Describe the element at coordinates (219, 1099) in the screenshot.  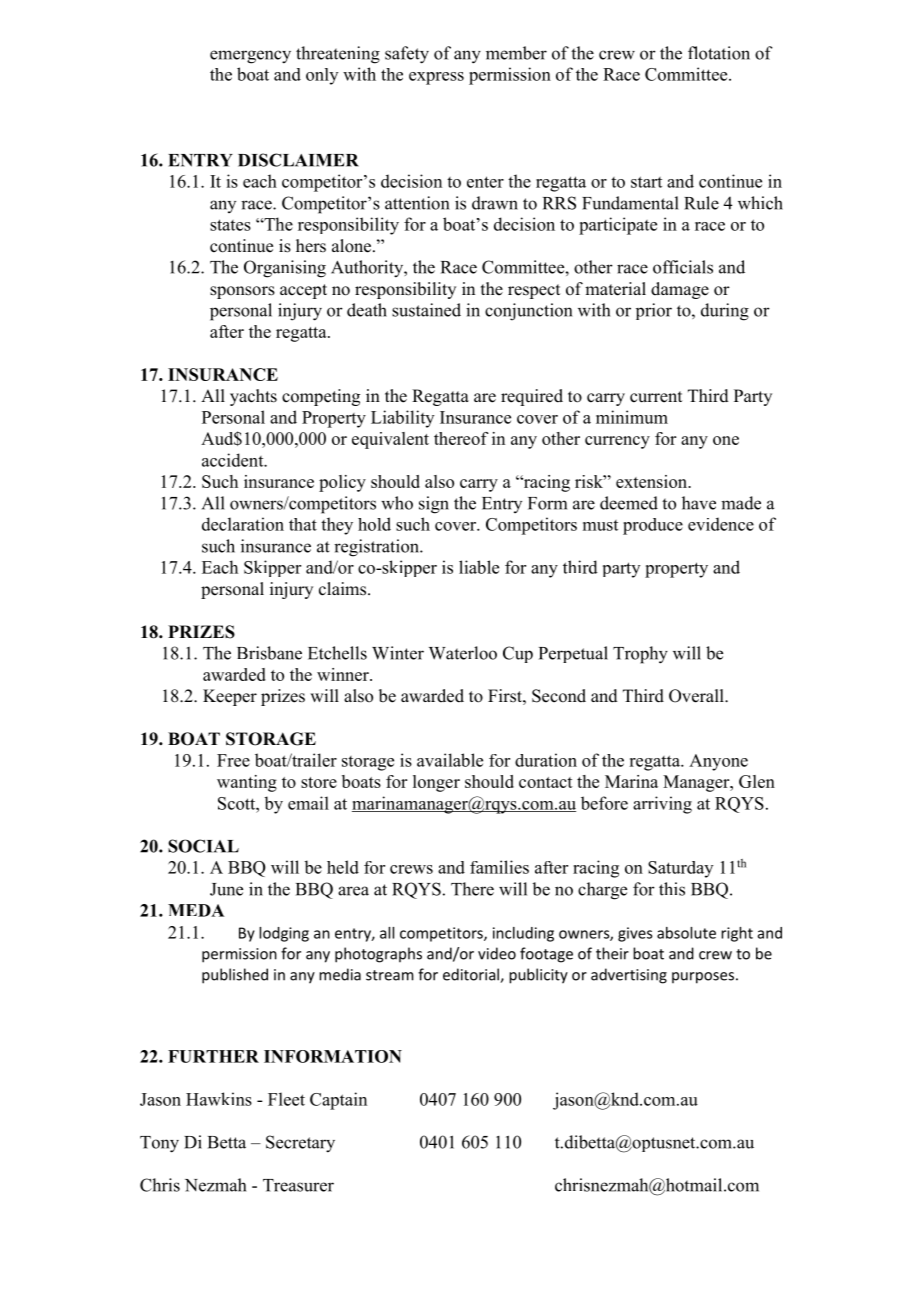
I see `Hawkins` at that location.
